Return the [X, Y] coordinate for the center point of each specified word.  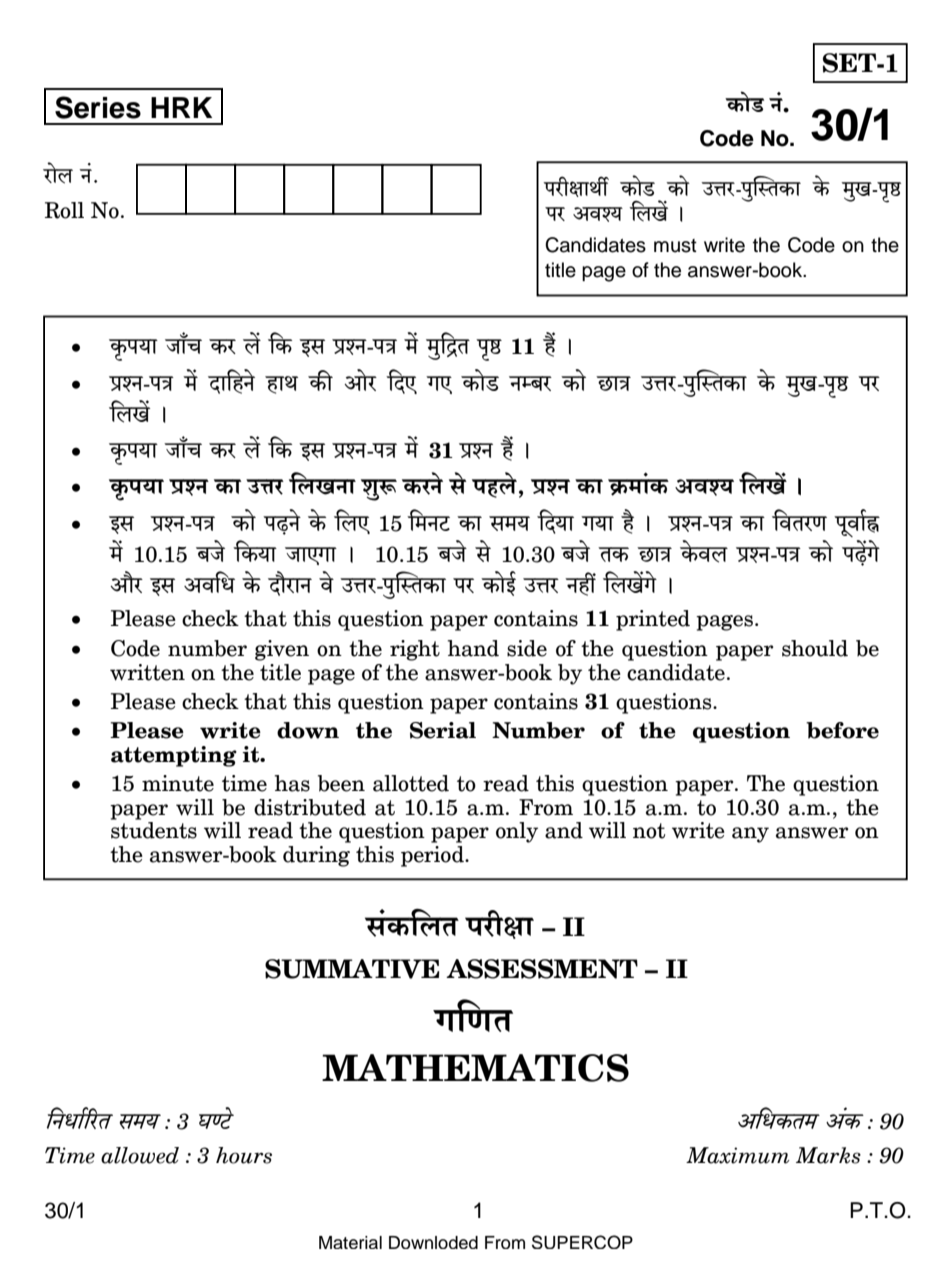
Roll [64, 210]
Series [98, 107]
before [842, 730]
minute [178, 783]
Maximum [738, 1155]
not [649, 831]
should [815, 648]
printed [653, 620]
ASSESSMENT [542, 969]
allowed [140, 1155]
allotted [411, 783]
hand [473, 648]
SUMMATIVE [352, 969]
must [675, 246]
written [147, 672]
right [415, 650]
